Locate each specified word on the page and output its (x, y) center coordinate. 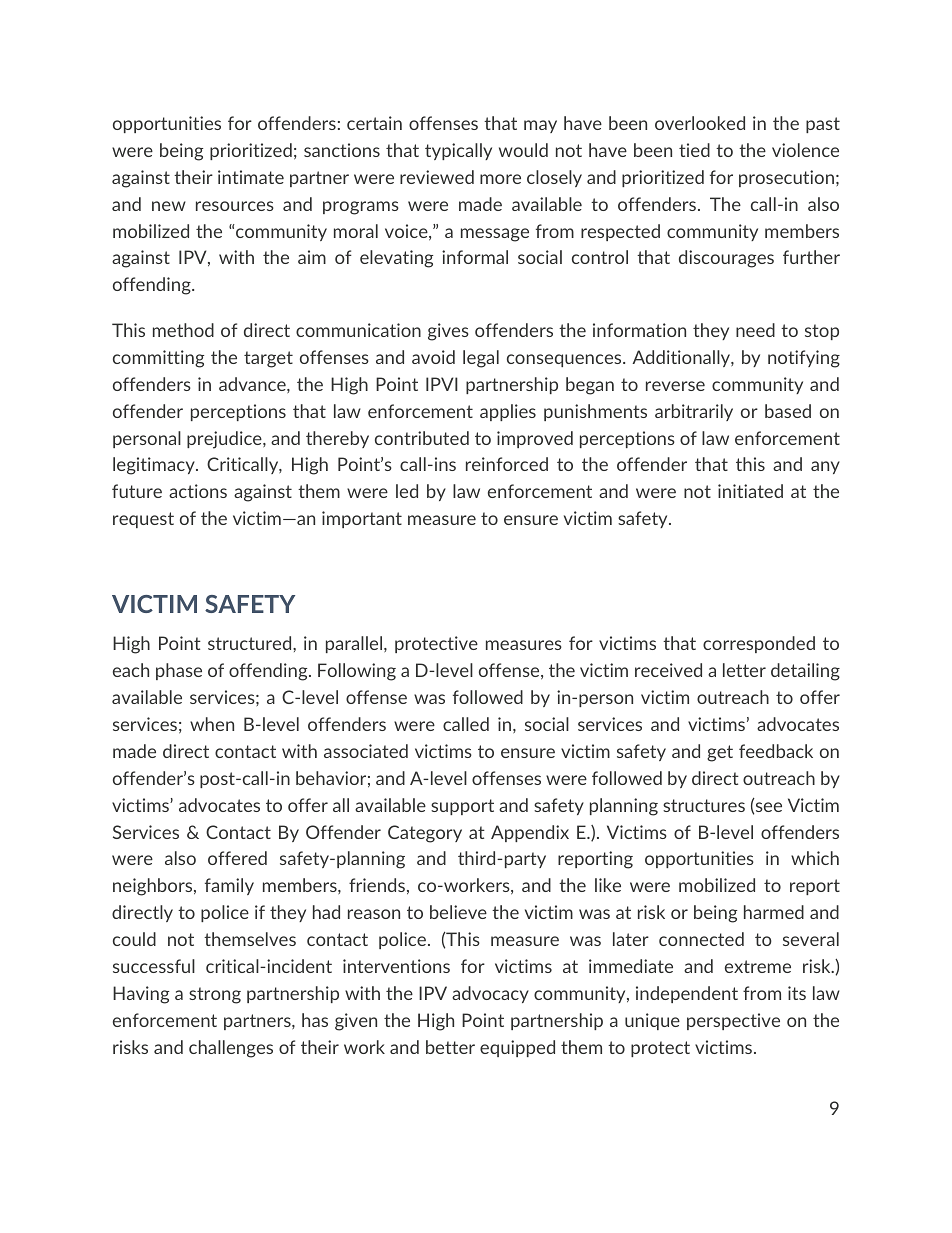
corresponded (759, 644)
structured (251, 643)
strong (215, 995)
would (523, 150)
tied (694, 150)
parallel (355, 644)
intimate (251, 177)
